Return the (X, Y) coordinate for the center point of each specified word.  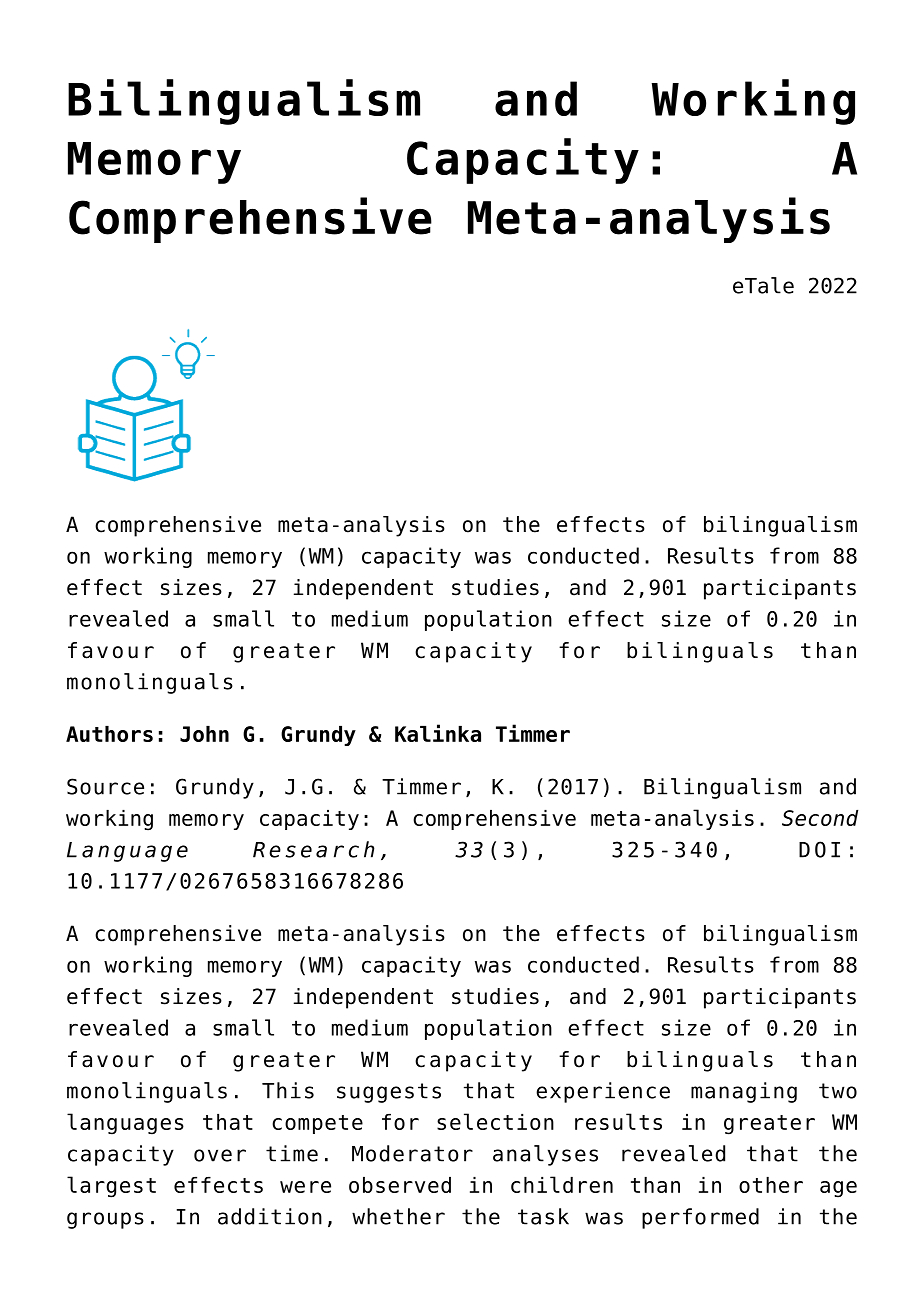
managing (744, 1092)
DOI (819, 849)
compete (317, 1124)
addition (270, 1216)
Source (105, 786)
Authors (109, 734)
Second (820, 818)
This (288, 1090)
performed (700, 1218)
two (838, 1091)
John (204, 734)
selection (495, 1121)
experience (603, 1092)
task (543, 1216)
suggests (389, 1093)
